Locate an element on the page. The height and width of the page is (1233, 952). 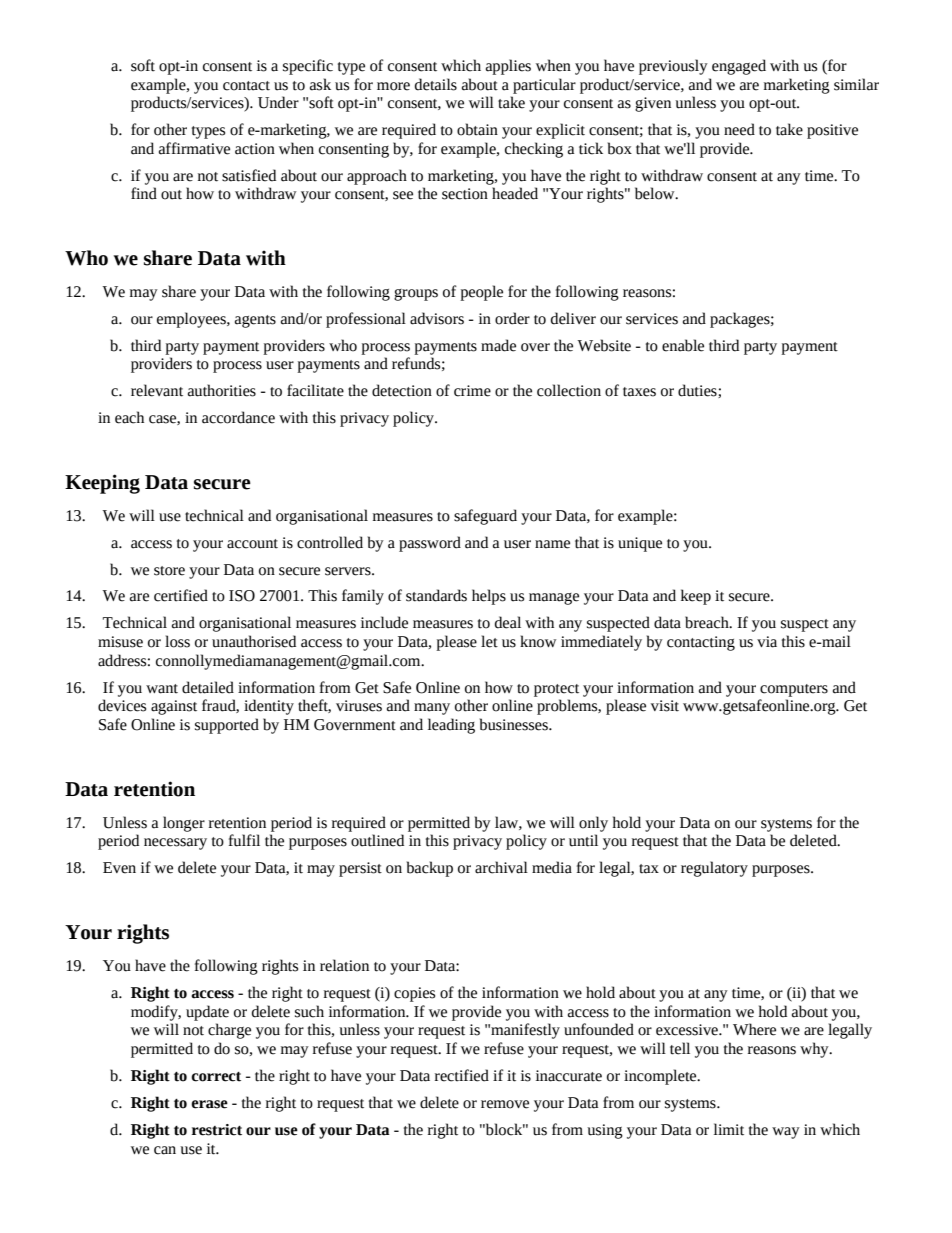
affirmative is located at coordinates (194, 148).
